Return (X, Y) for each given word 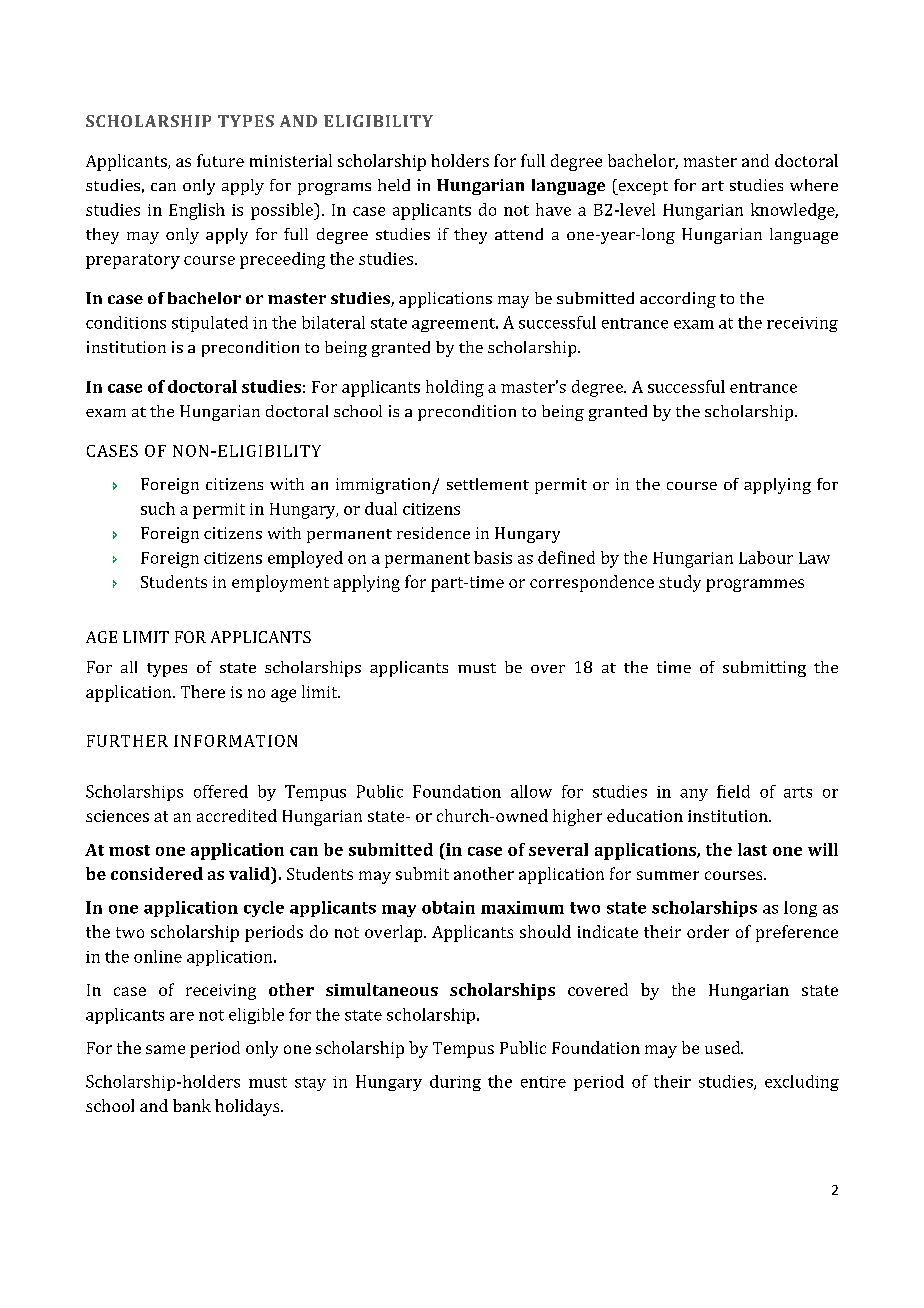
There (203, 691)
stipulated (210, 324)
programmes (755, 585)
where (814, 185)
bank (192, 1105)
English (197, 211)
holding (455, 388)
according (678, 300)
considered (157, 873)
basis (493, 557)
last (752, 849)
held (394, 185)
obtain (448, 907)
